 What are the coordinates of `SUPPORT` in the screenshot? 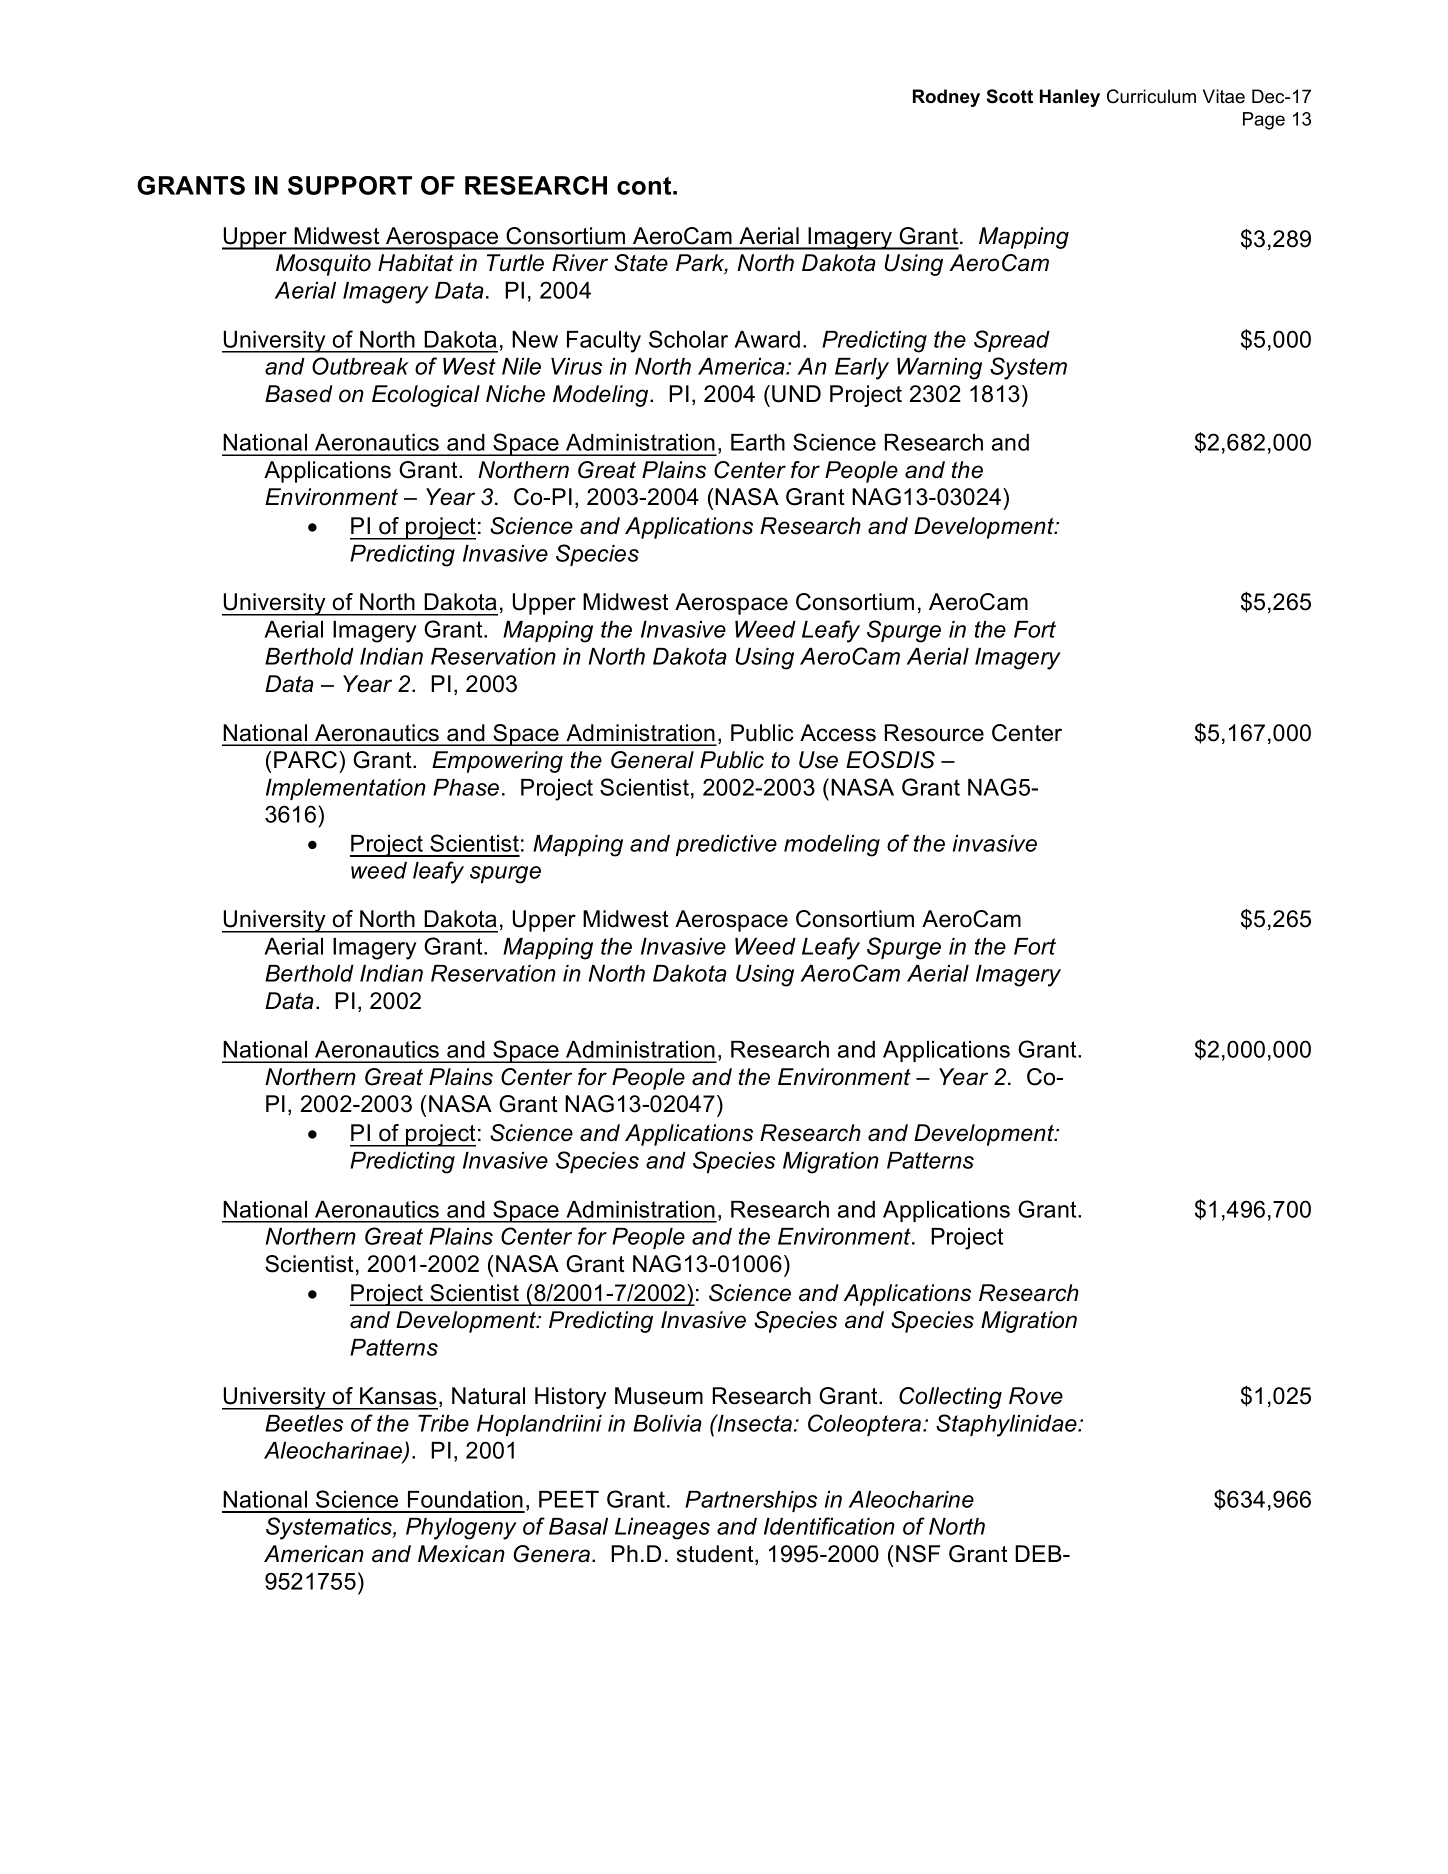 It's located at (350, 185).
